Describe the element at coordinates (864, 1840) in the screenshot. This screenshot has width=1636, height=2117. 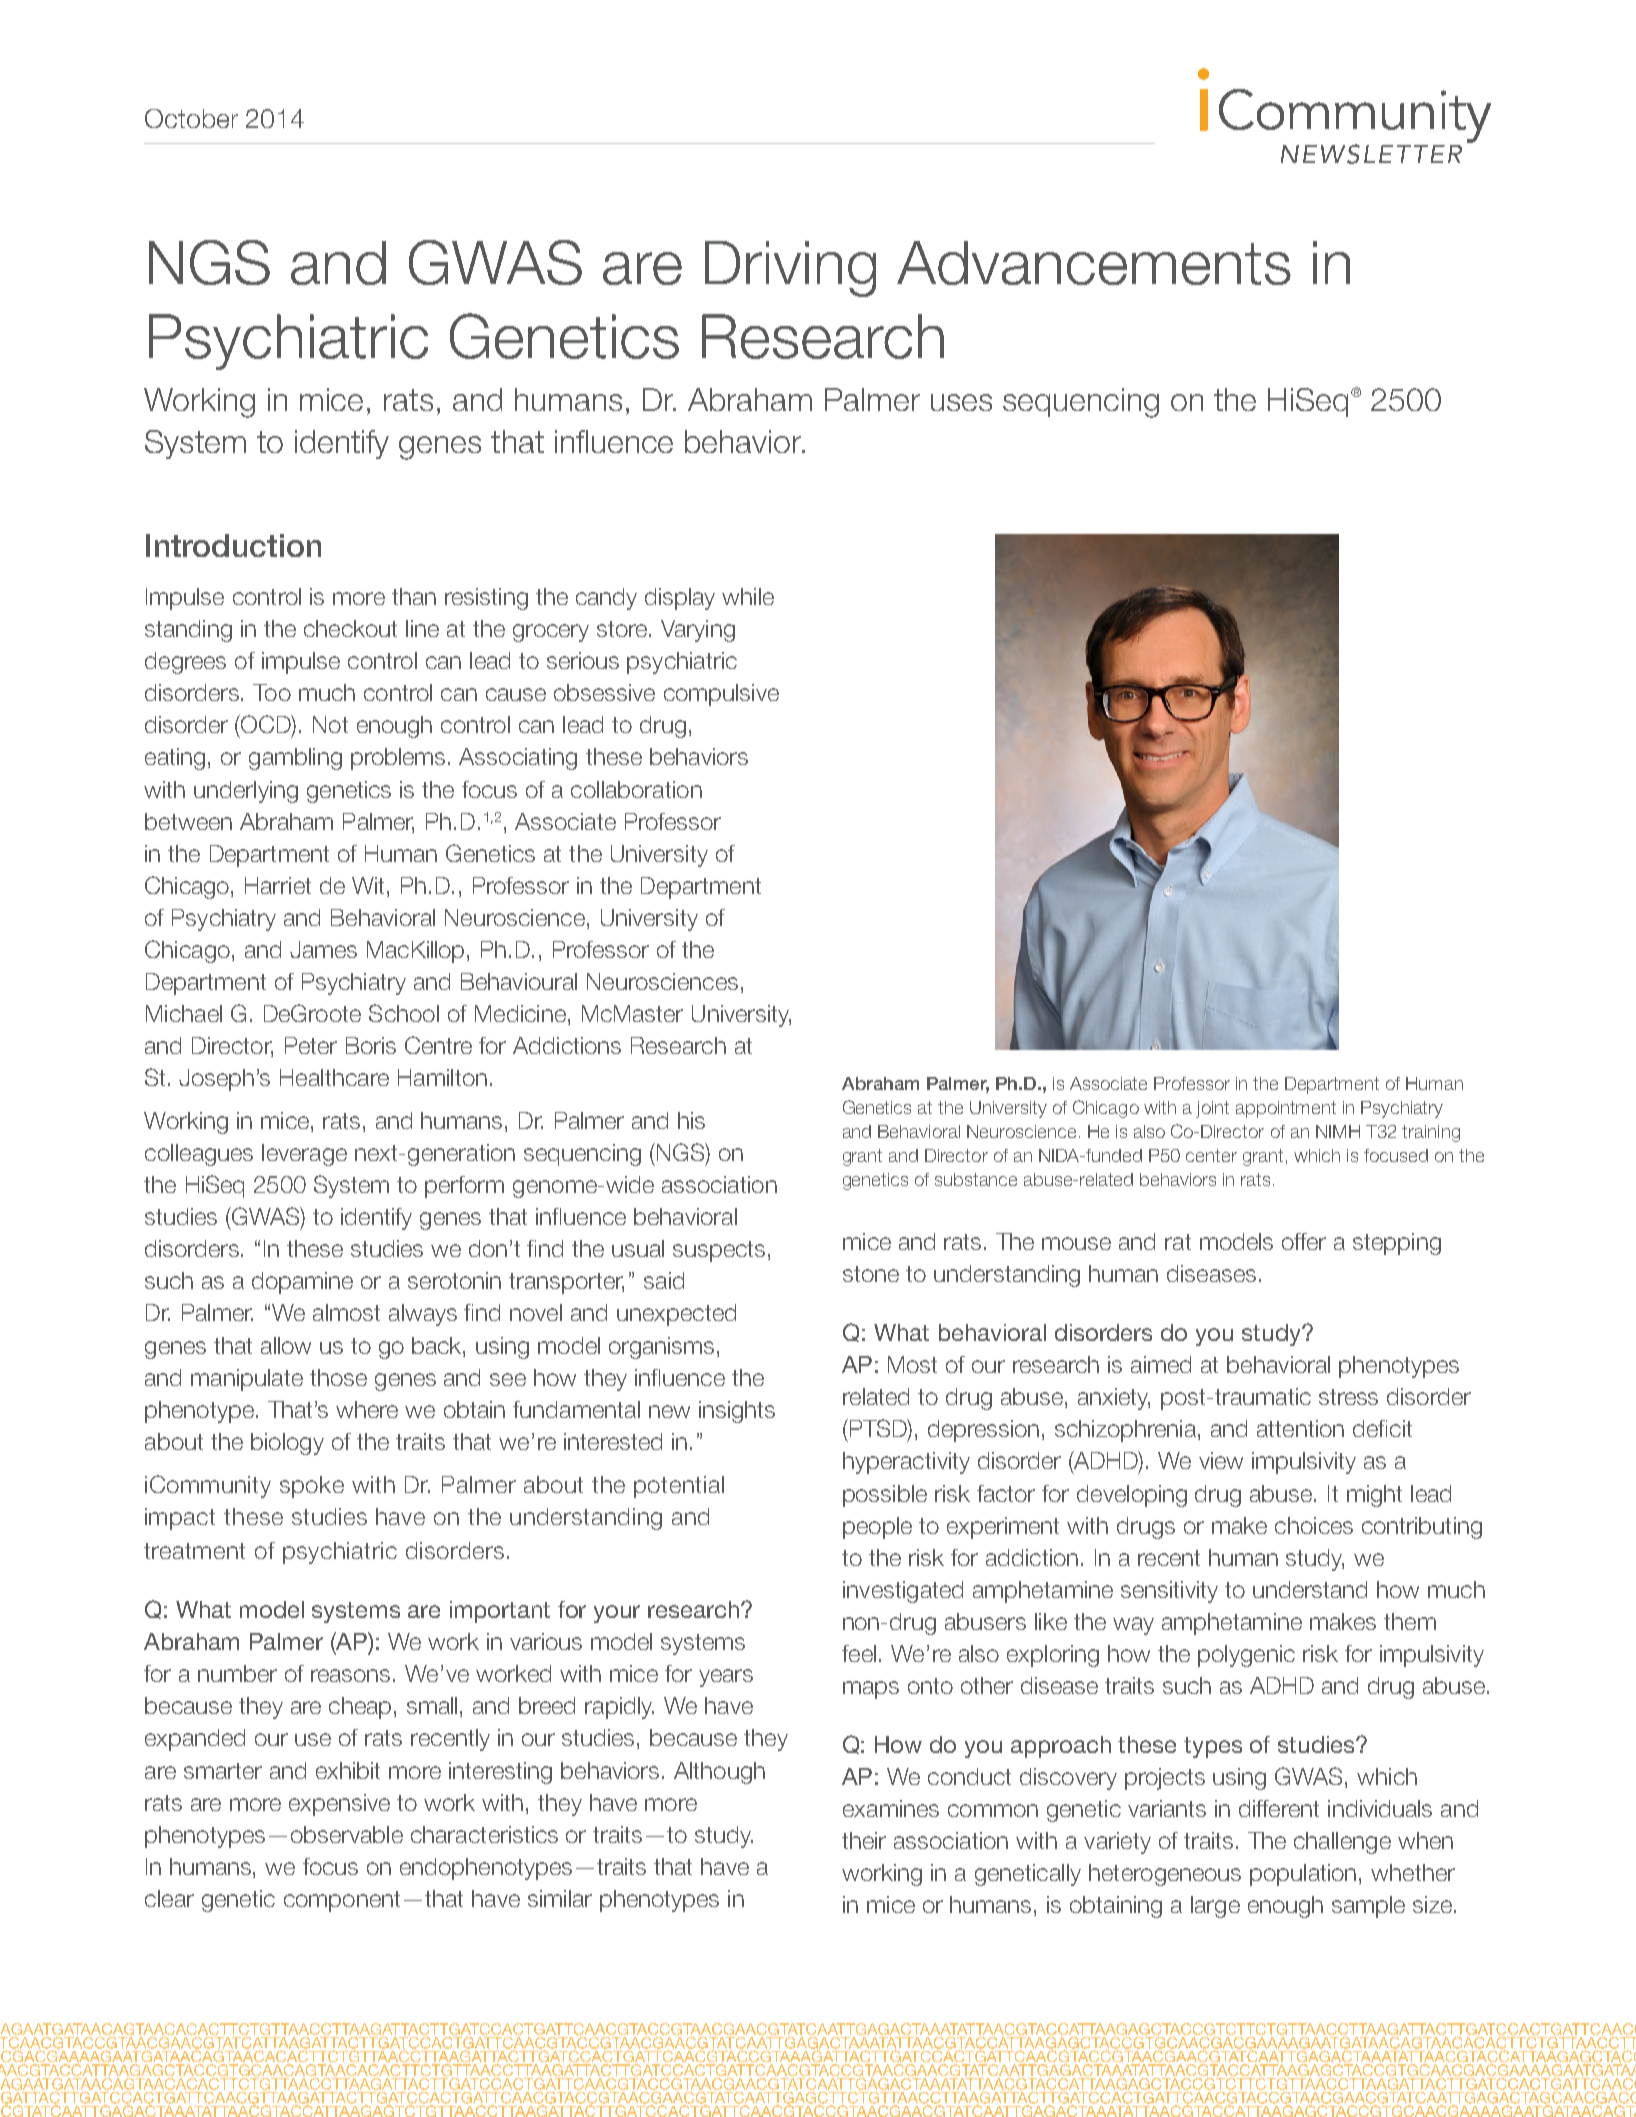
I see `their` at that location.
